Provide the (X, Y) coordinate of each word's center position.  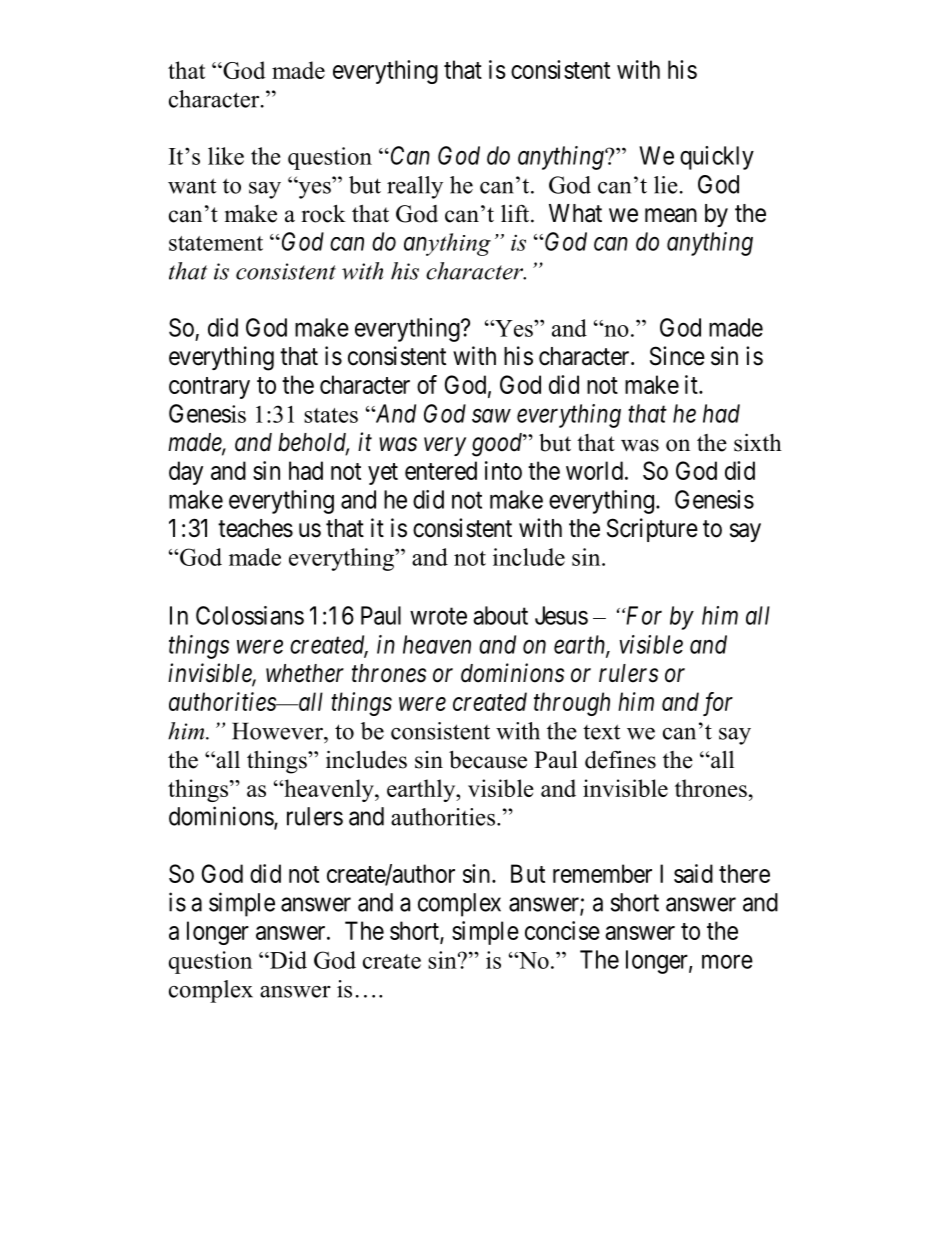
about (500, 615)
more (727, 962)
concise (562, 930)
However (278, 731)
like (226, 156)
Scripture (652, 530)
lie (666, 185)
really (415, 187)
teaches (255, 528)
